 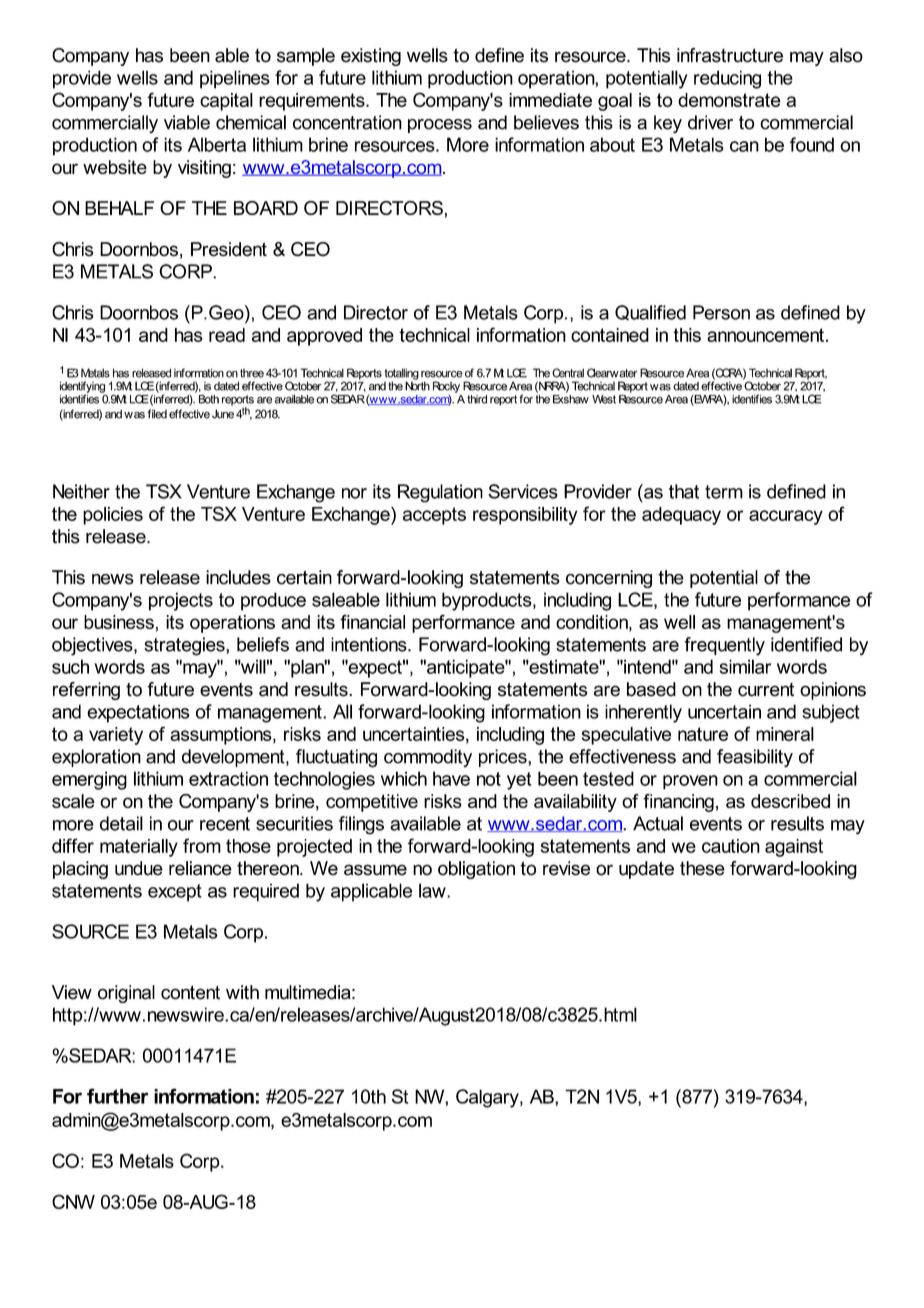 I want to click on process, so click(x=440, y=126).
